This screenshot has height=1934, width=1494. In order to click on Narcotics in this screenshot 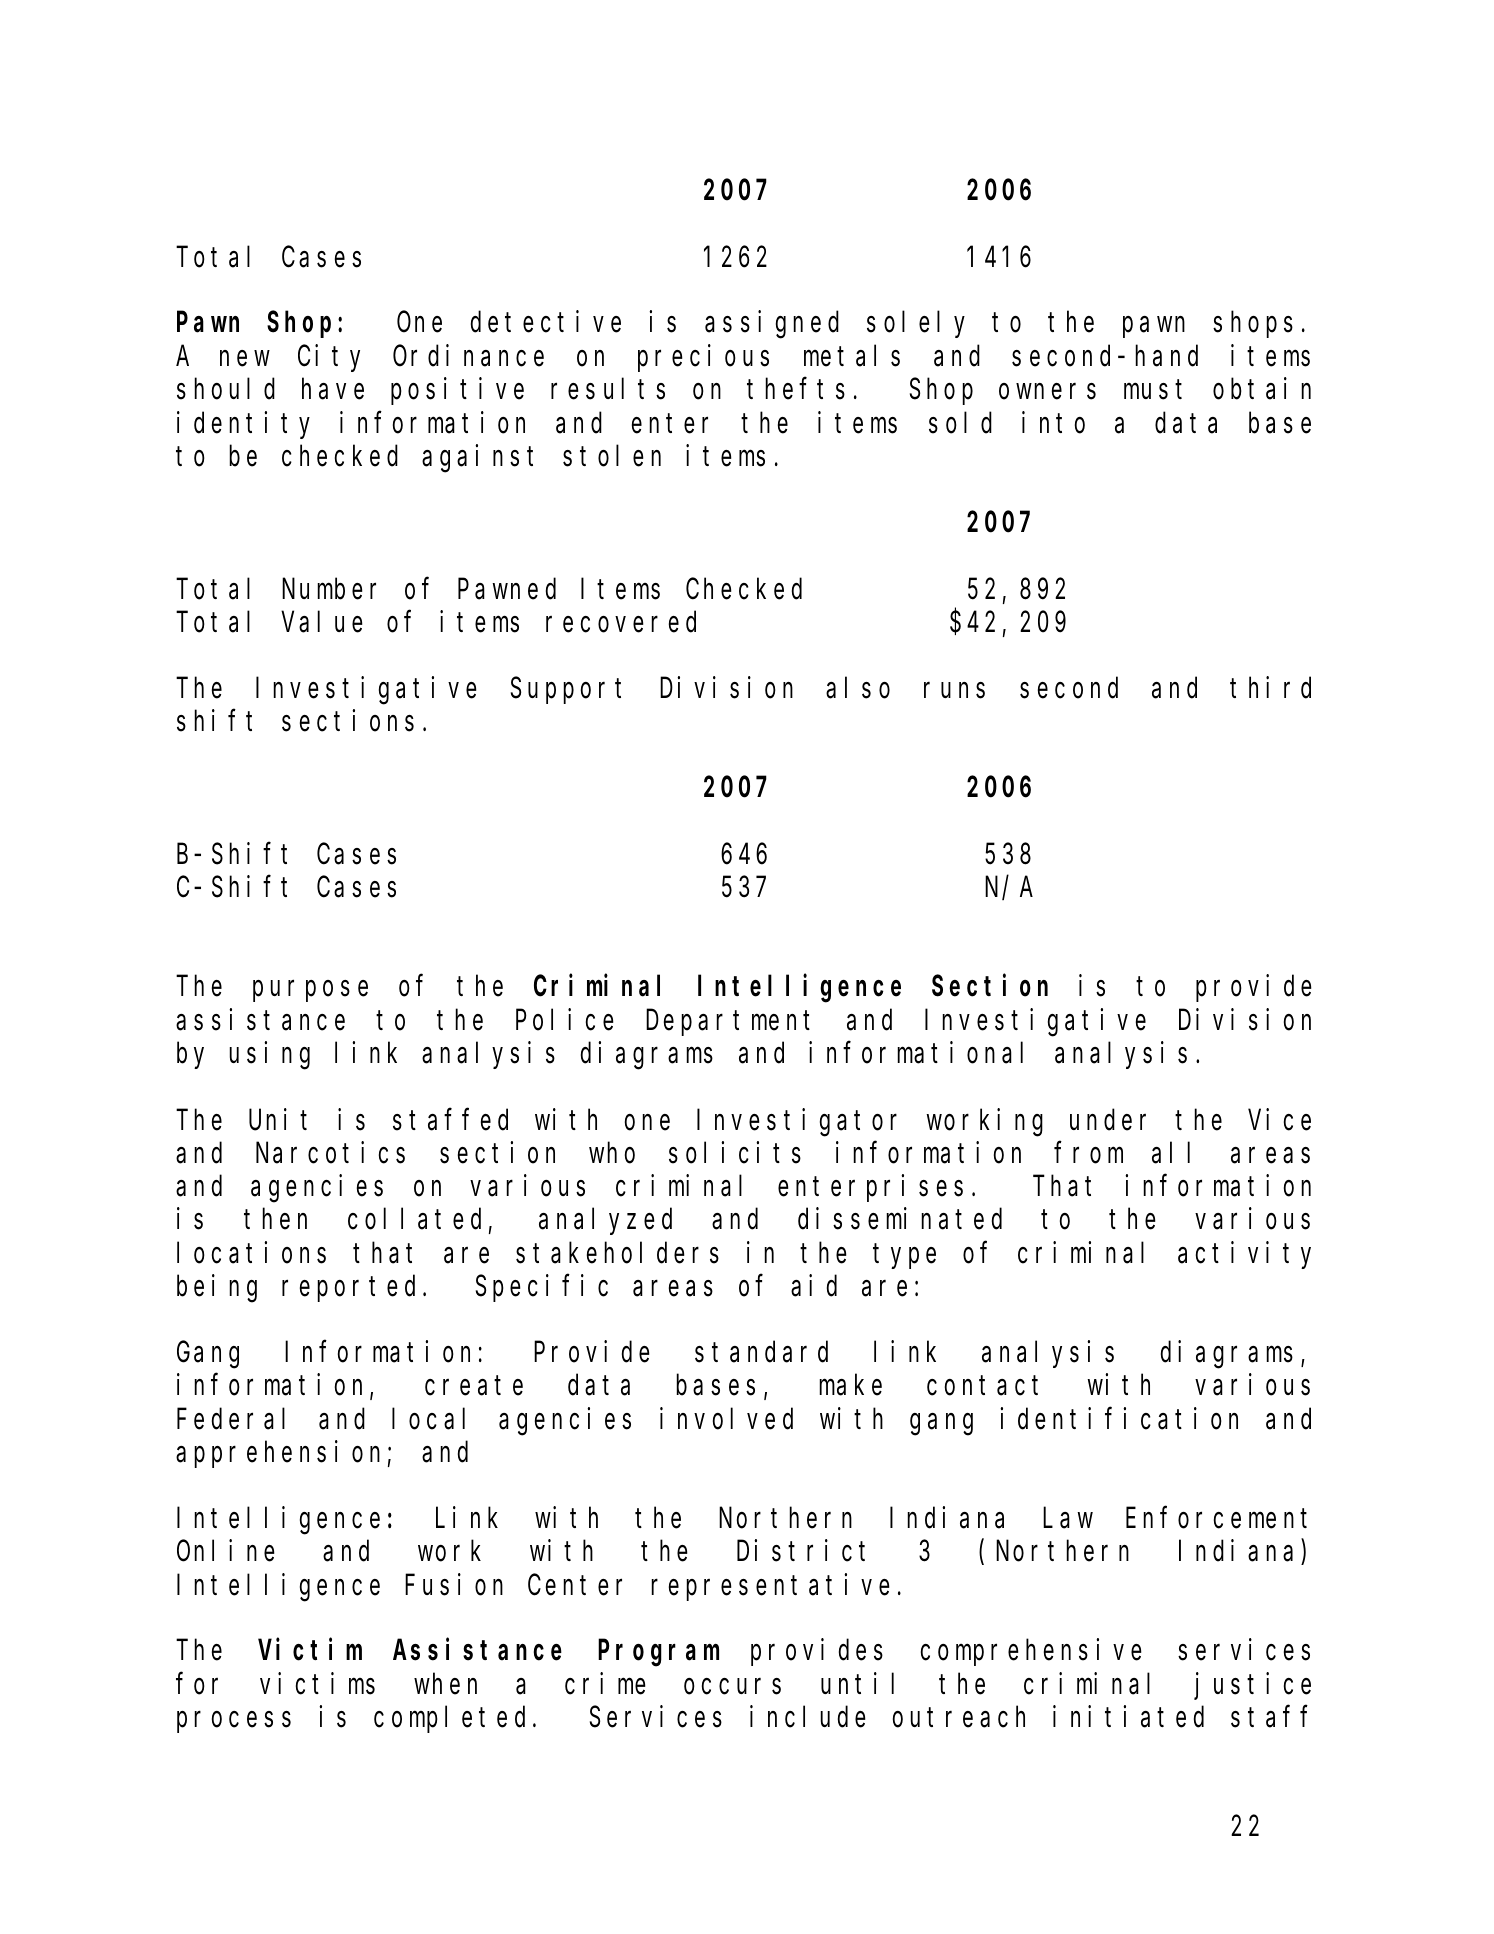, I will do `click(330, 1153)`.
